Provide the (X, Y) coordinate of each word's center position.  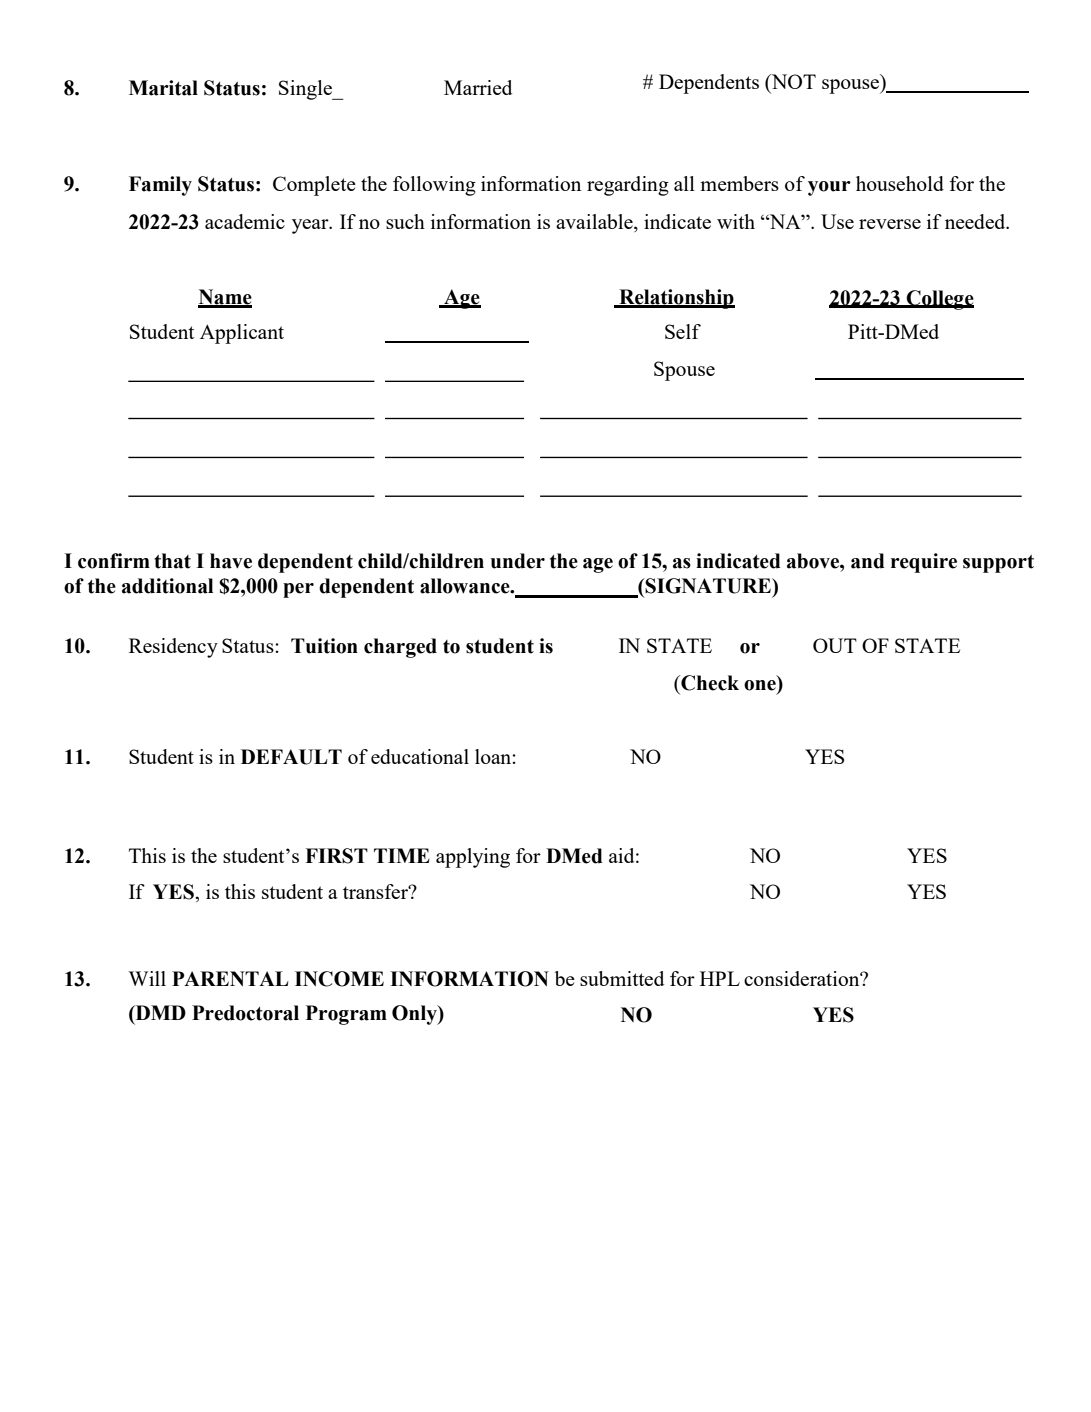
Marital (163, 88)
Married (478, 87)
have (231, 561)
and (868, 561)
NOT (792, 83)
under (518, 561)
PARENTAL (230, 978)
